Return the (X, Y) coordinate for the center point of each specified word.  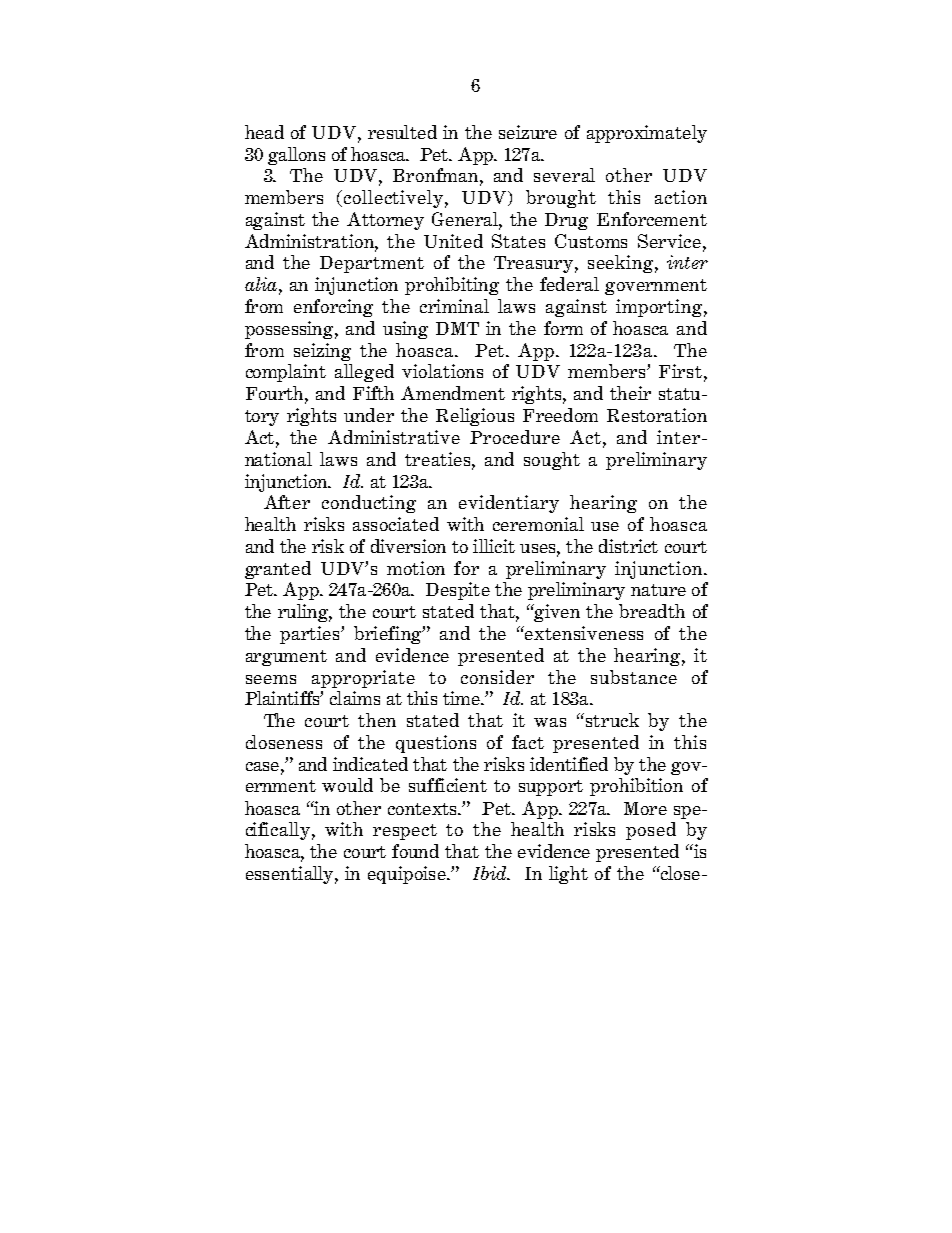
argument (286, 658)
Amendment (453, 393)
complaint (286, 373)
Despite (458, 591)
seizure (528, 132)
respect (405, 832)
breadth (652, 611)
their (630, 393)
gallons (296, 156)
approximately (647, 134)
